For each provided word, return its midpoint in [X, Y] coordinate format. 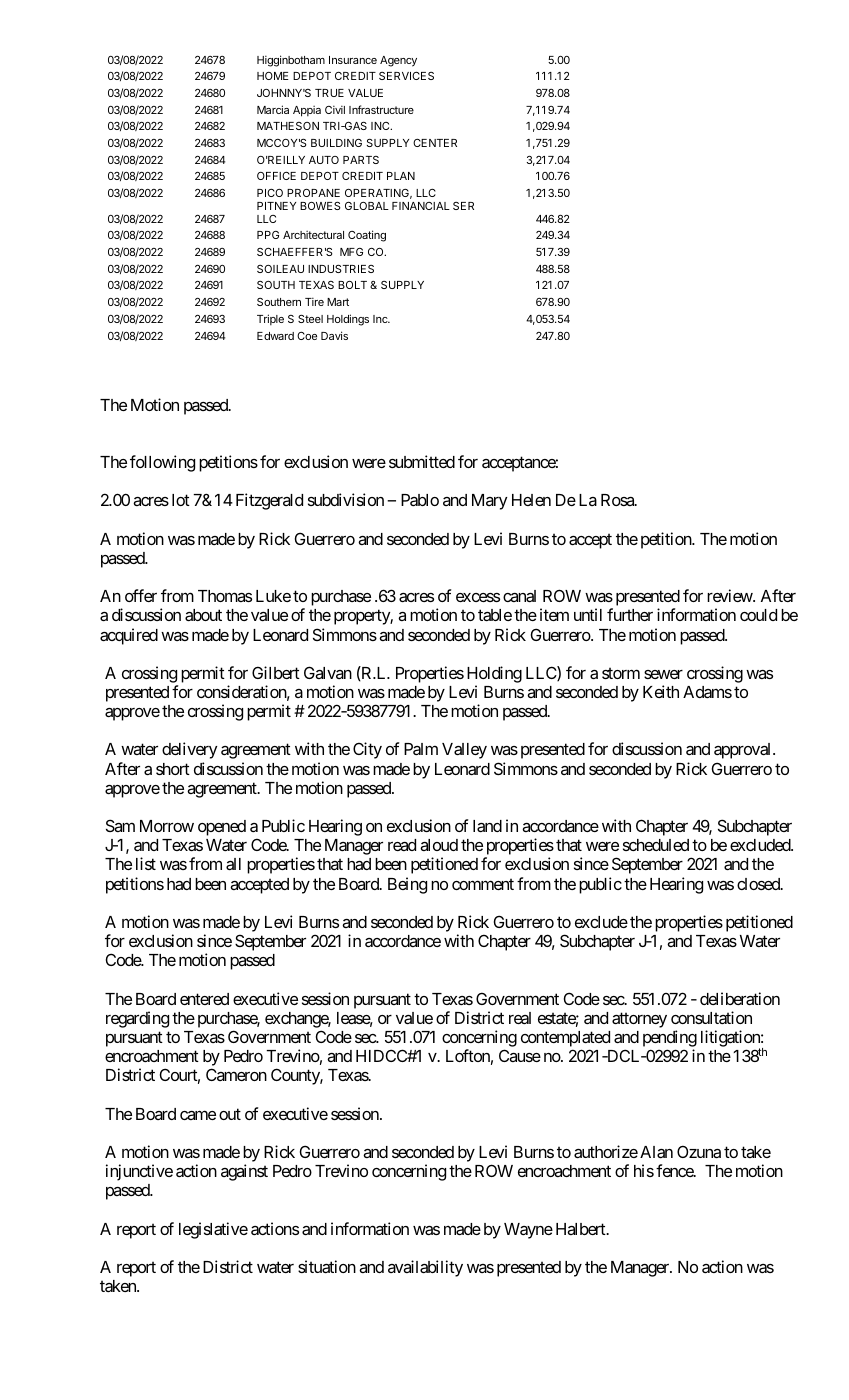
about [203, 615]
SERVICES [406, 76]
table [495, 615]
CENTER [435, 143]
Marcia [273, 109]
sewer [663, 674]
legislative [213, 1230]
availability [425, 1268]
